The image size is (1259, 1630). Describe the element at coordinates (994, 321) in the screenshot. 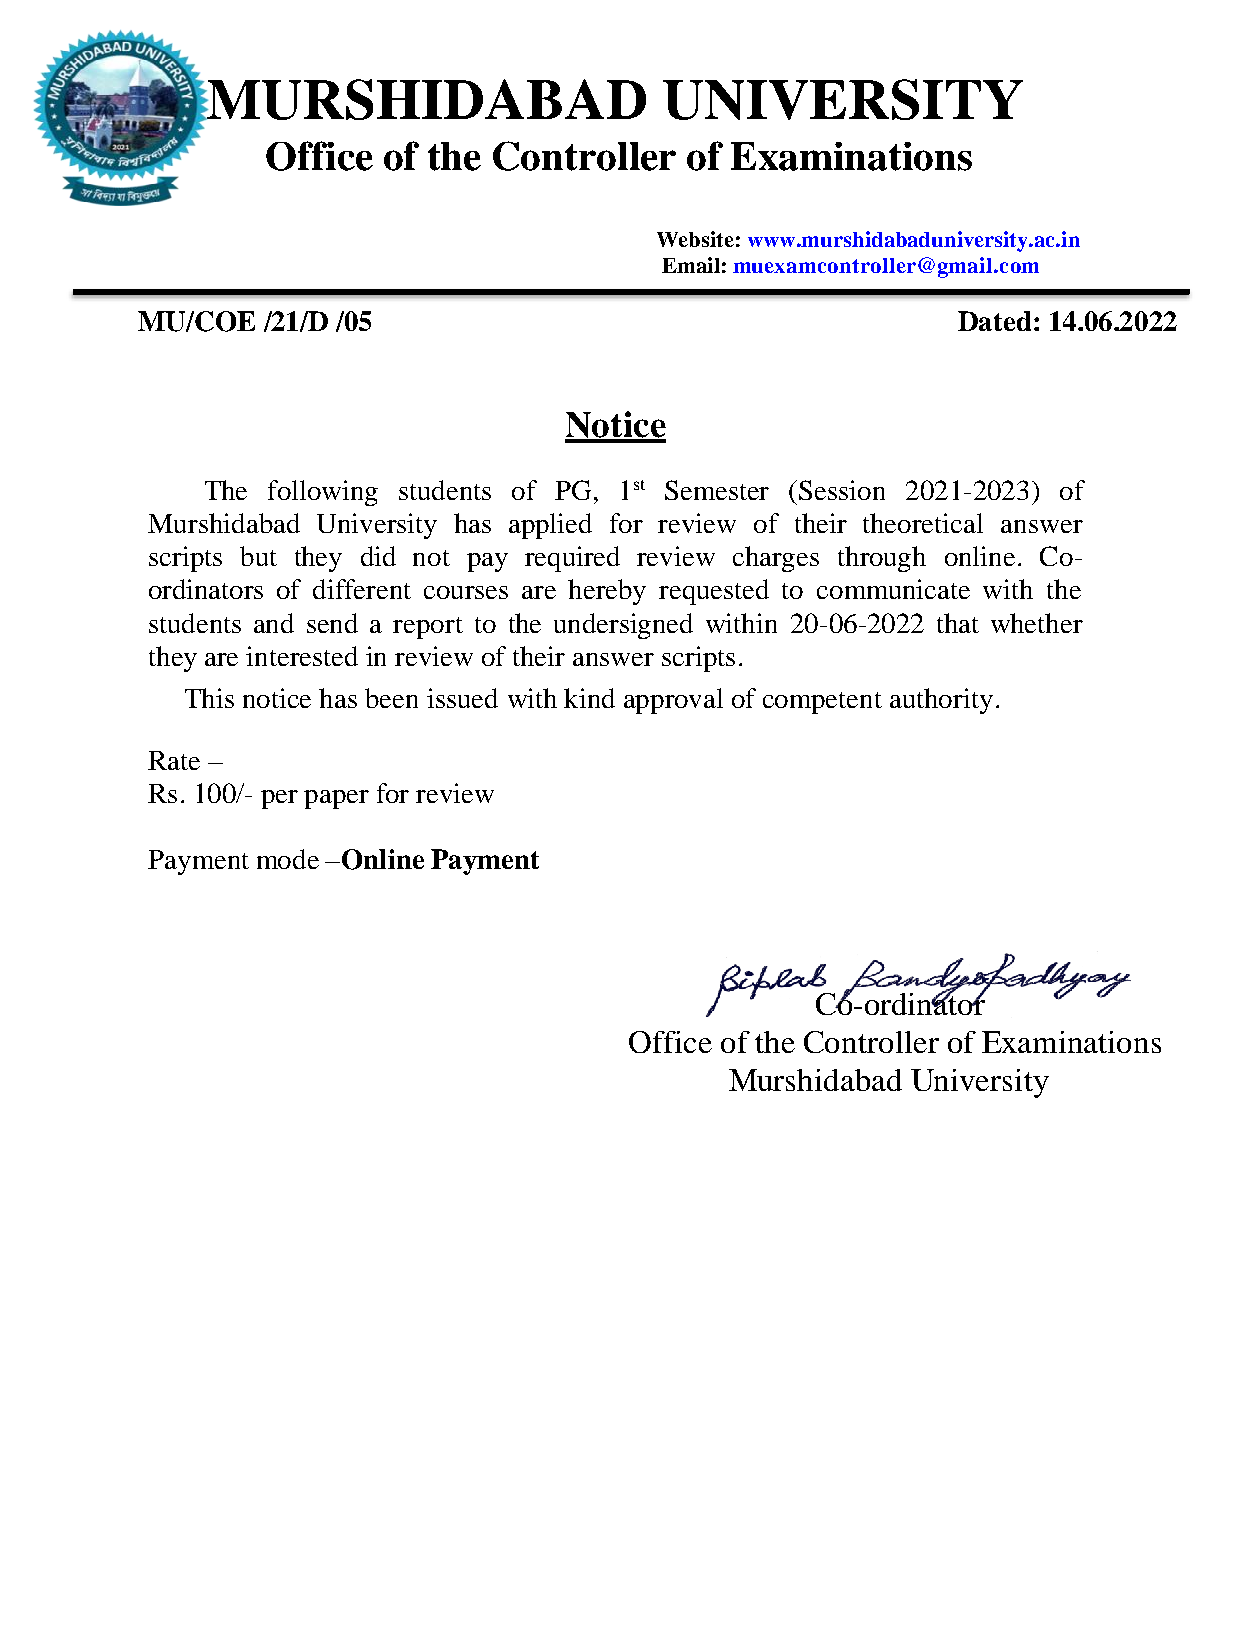

I see `Dated` at that location.
